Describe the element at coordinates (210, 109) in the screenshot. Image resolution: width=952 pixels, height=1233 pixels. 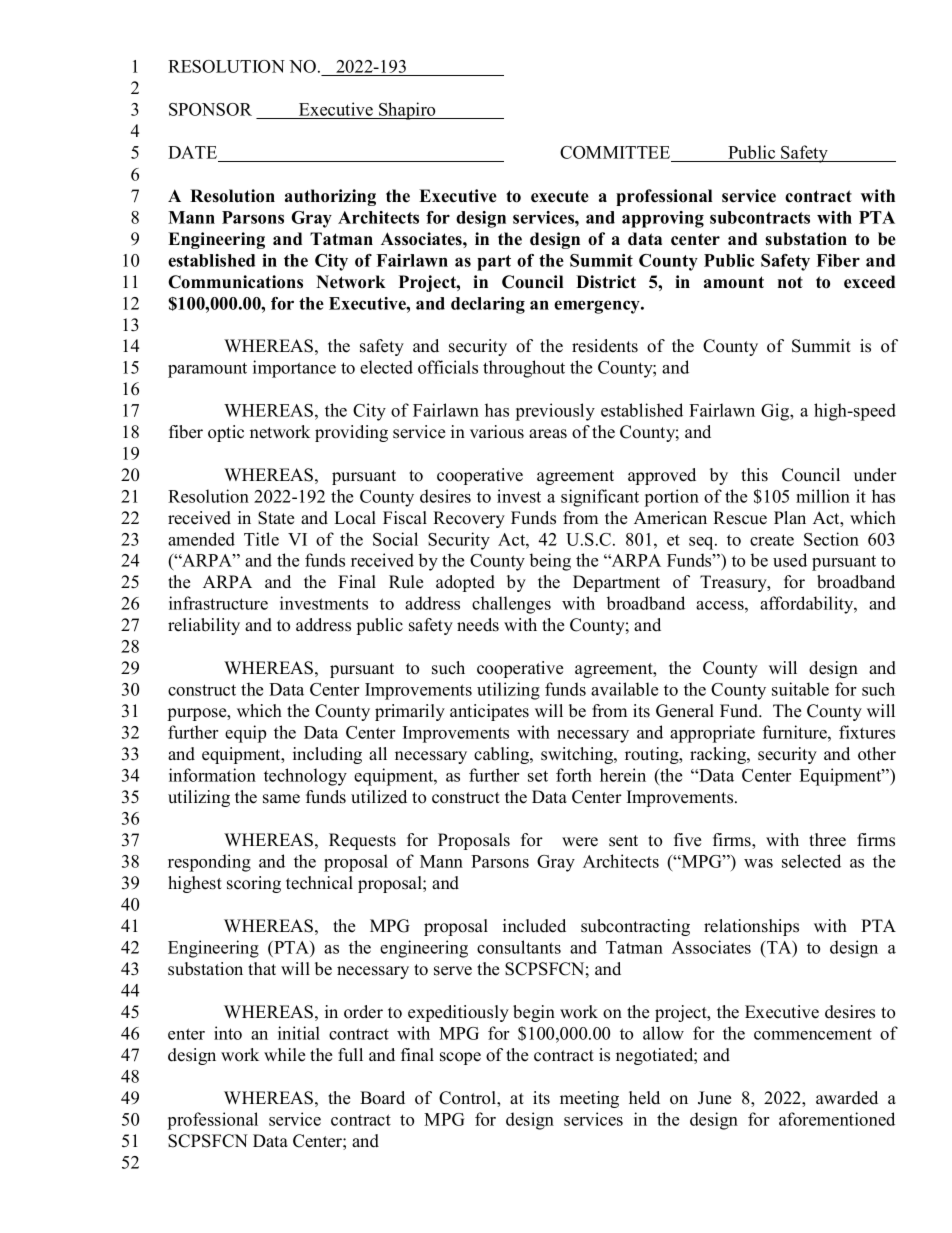
I see `SPONSOR` at that location.
